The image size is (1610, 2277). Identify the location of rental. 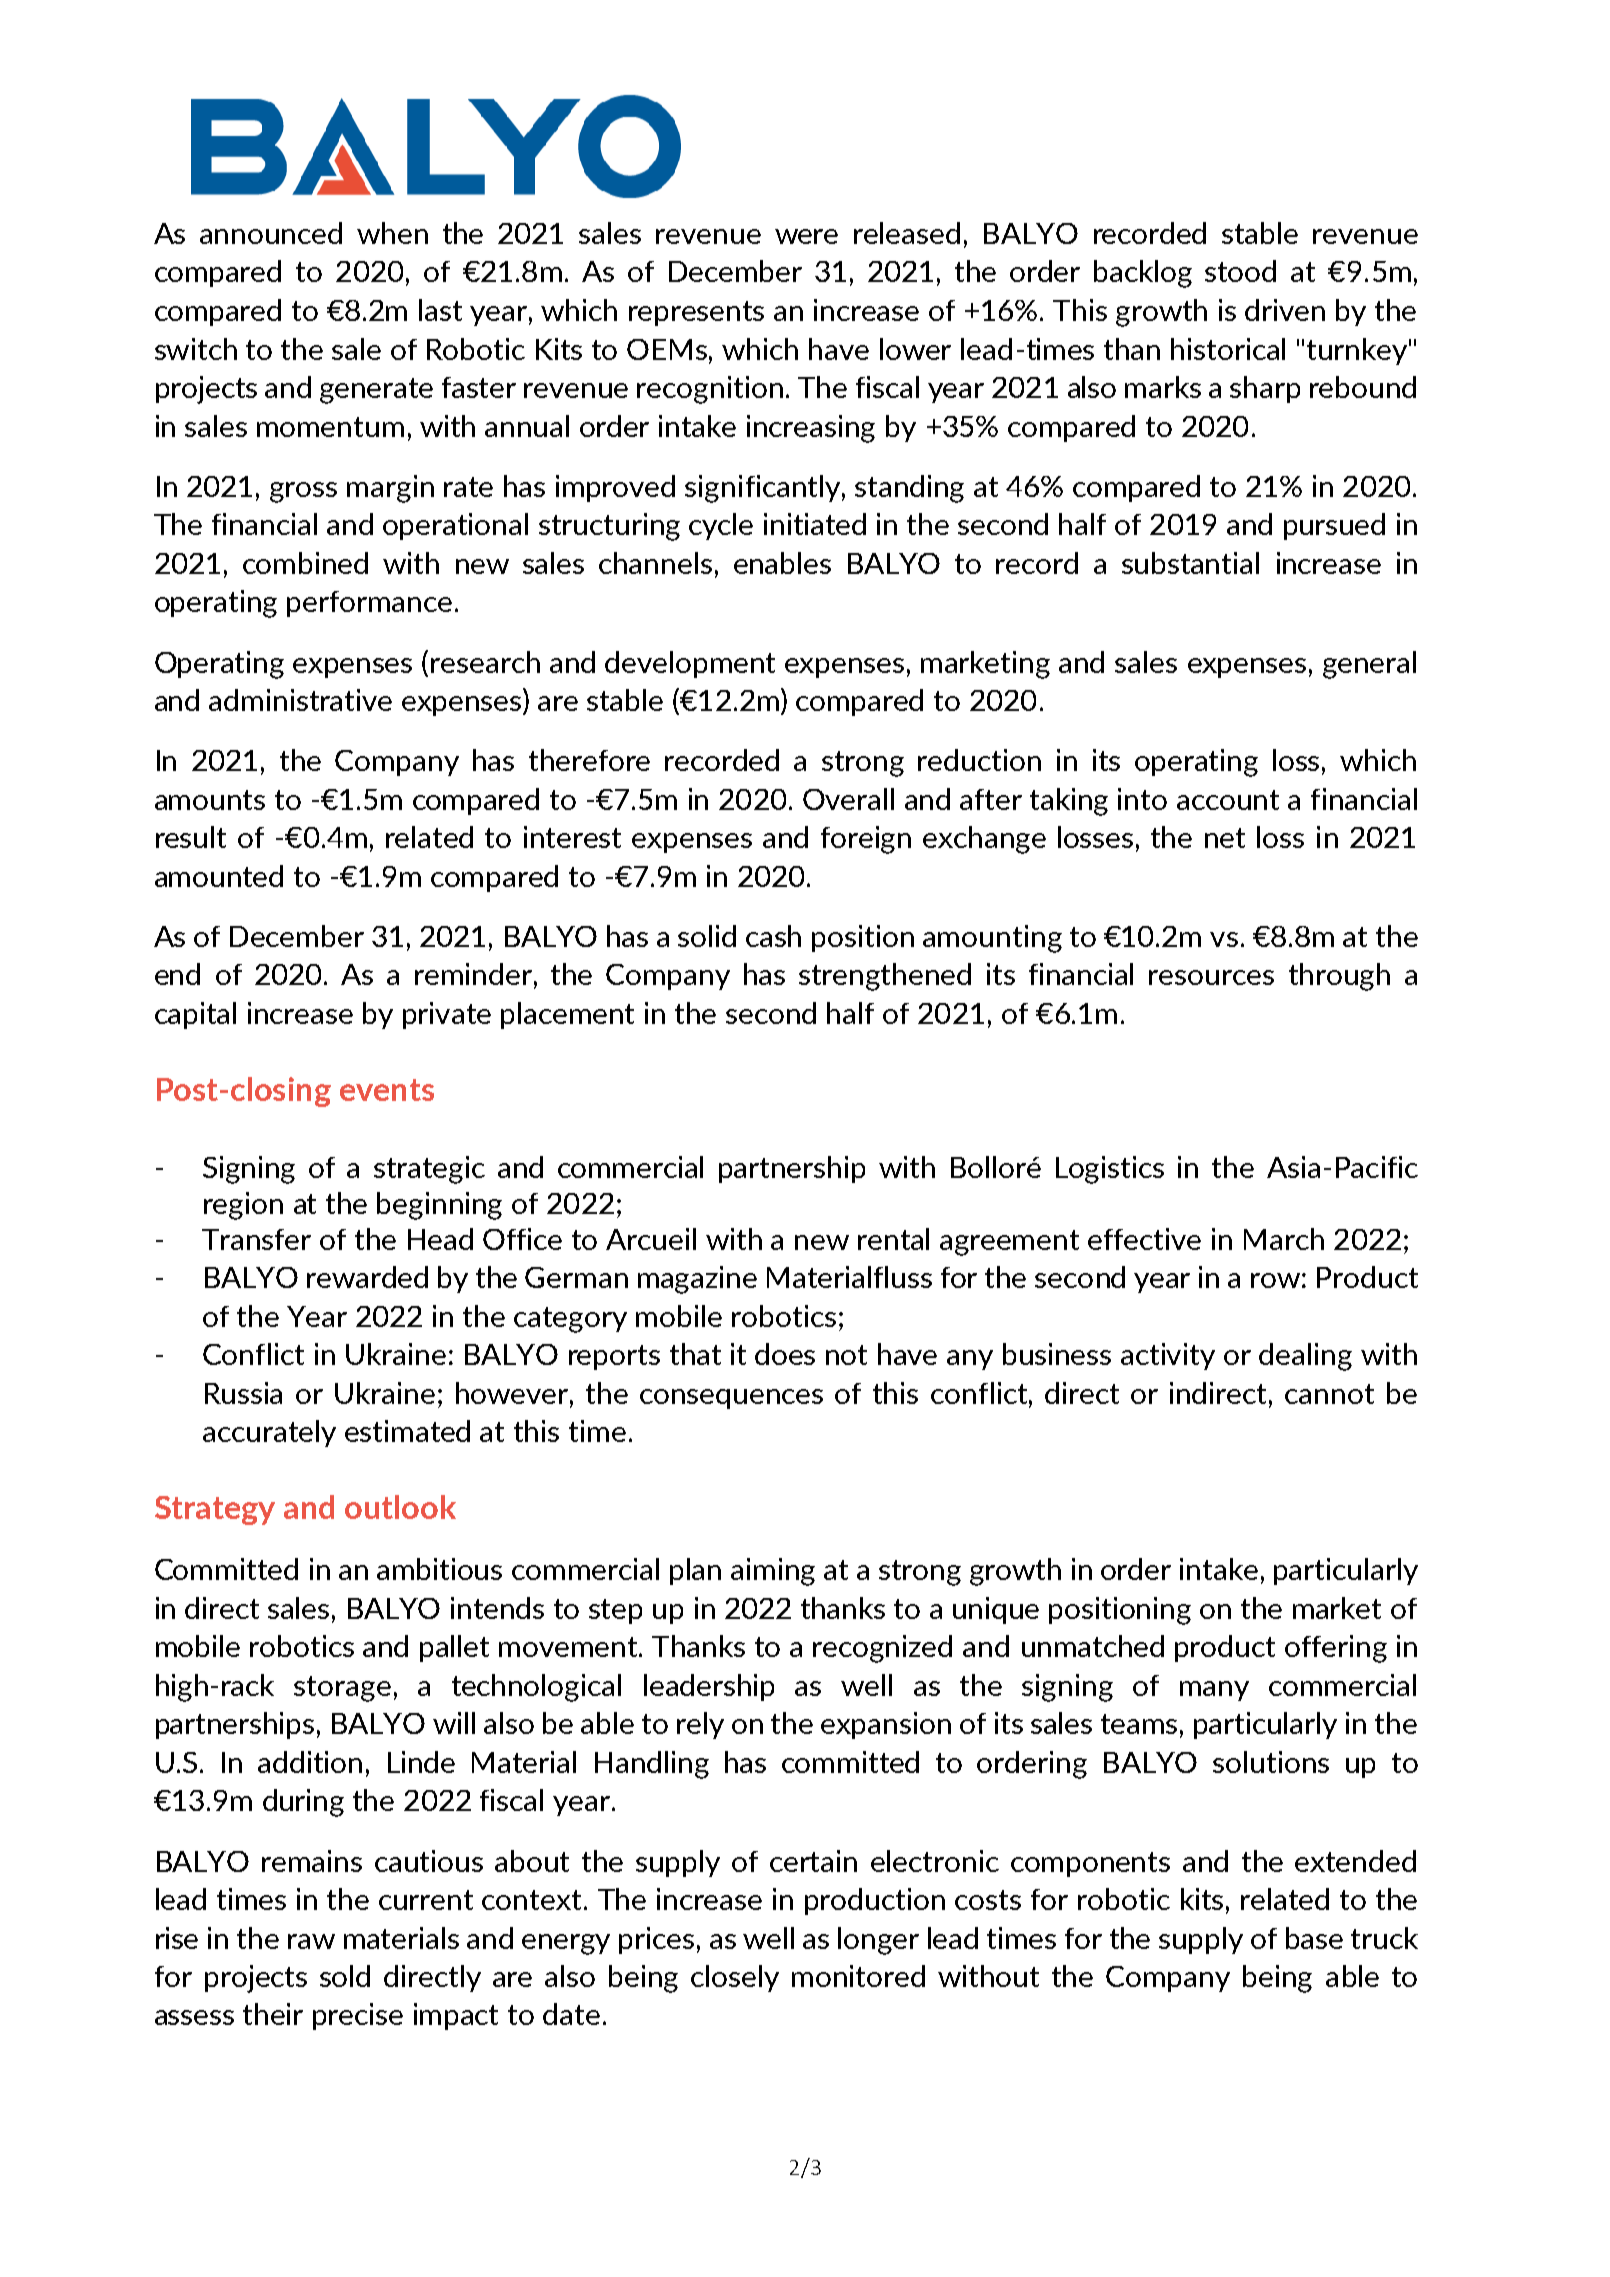
(893, 1239).
